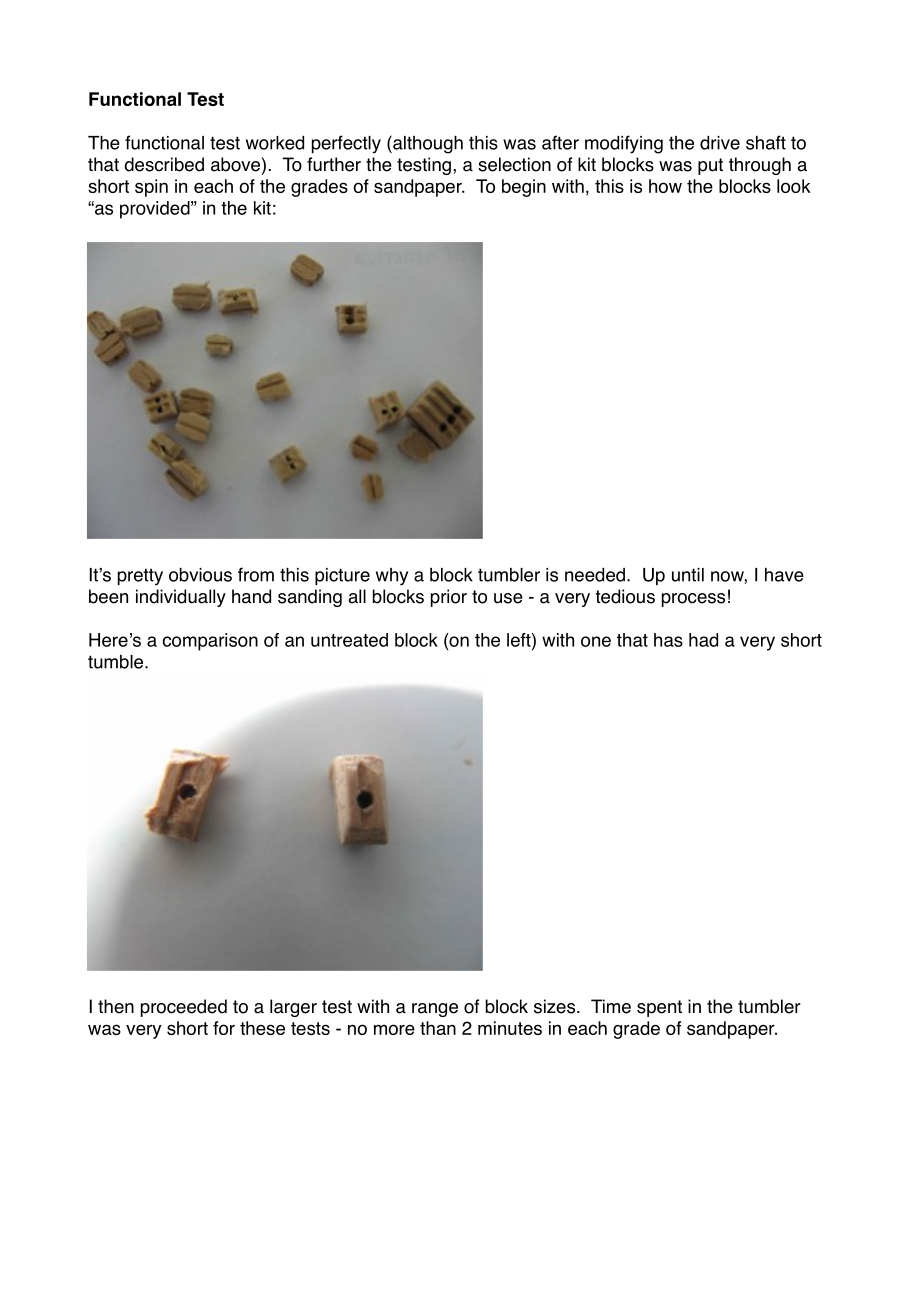 The image size is (924, 1308). What do you see at coordinates (349, 640) in the screenshot?
I see `untreated` at bounding box center [349, 640].
